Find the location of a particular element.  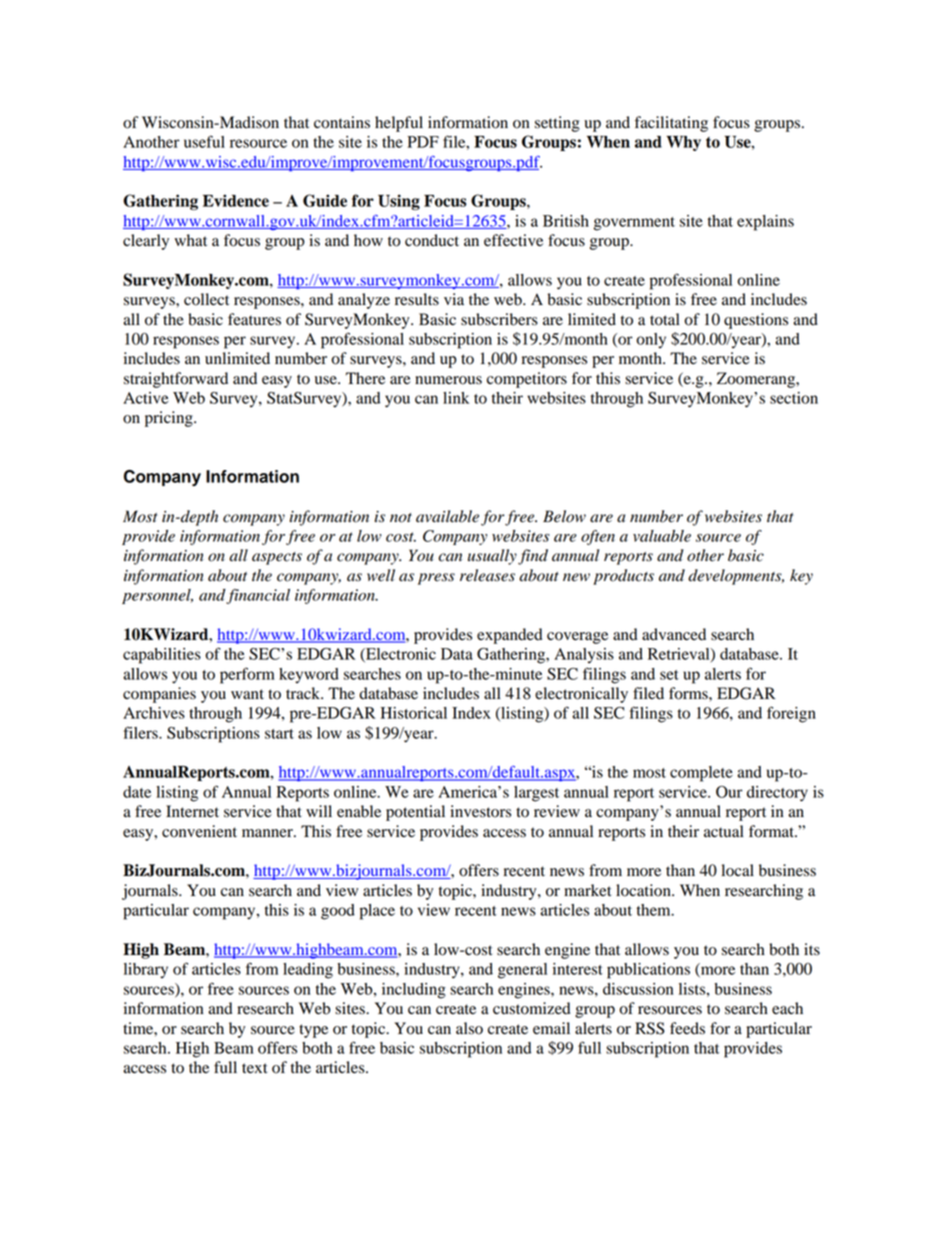

pricing is located at coordinates (170, 419).
